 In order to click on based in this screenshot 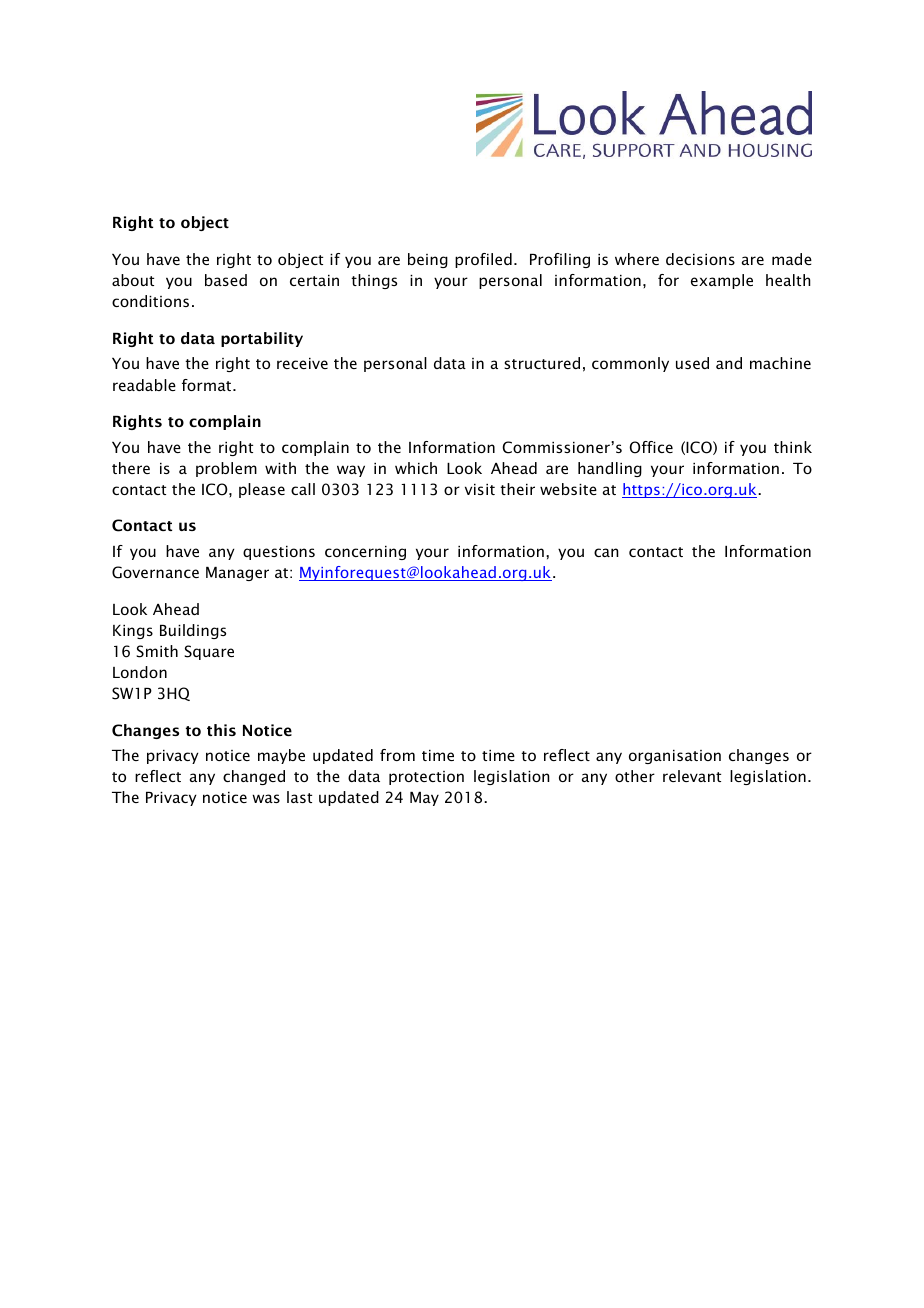, I will do `click(226, 280)`.
